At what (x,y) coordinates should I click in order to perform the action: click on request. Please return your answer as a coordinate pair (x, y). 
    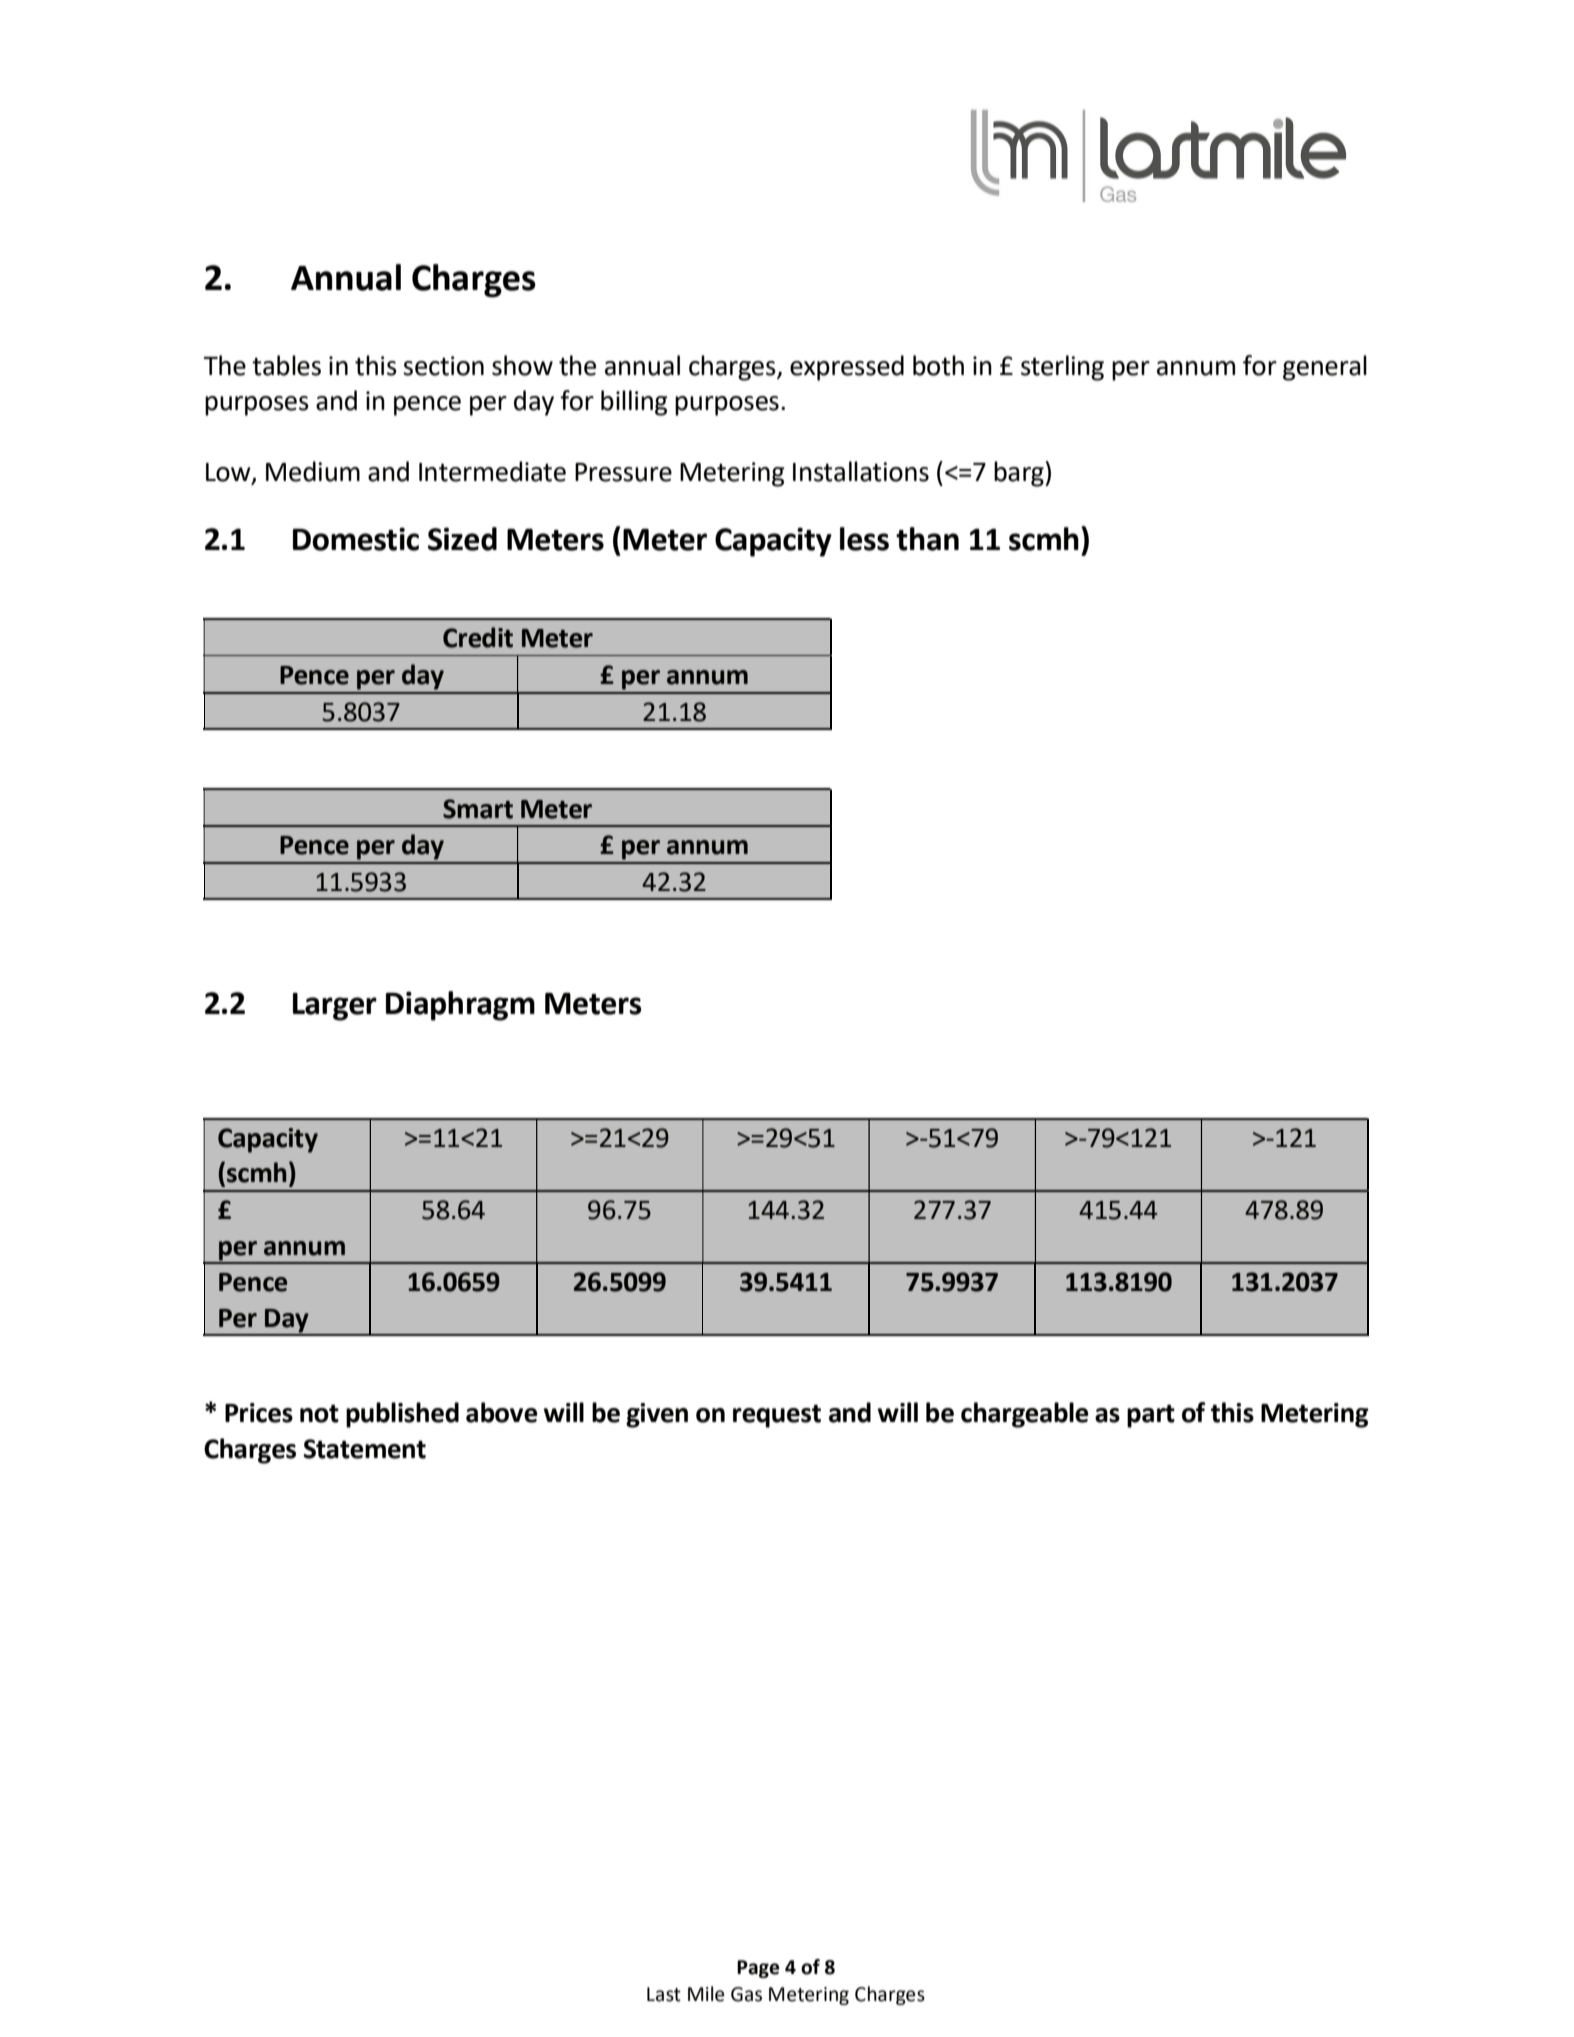
    Looking at the image, I should click on (777, 1416).
